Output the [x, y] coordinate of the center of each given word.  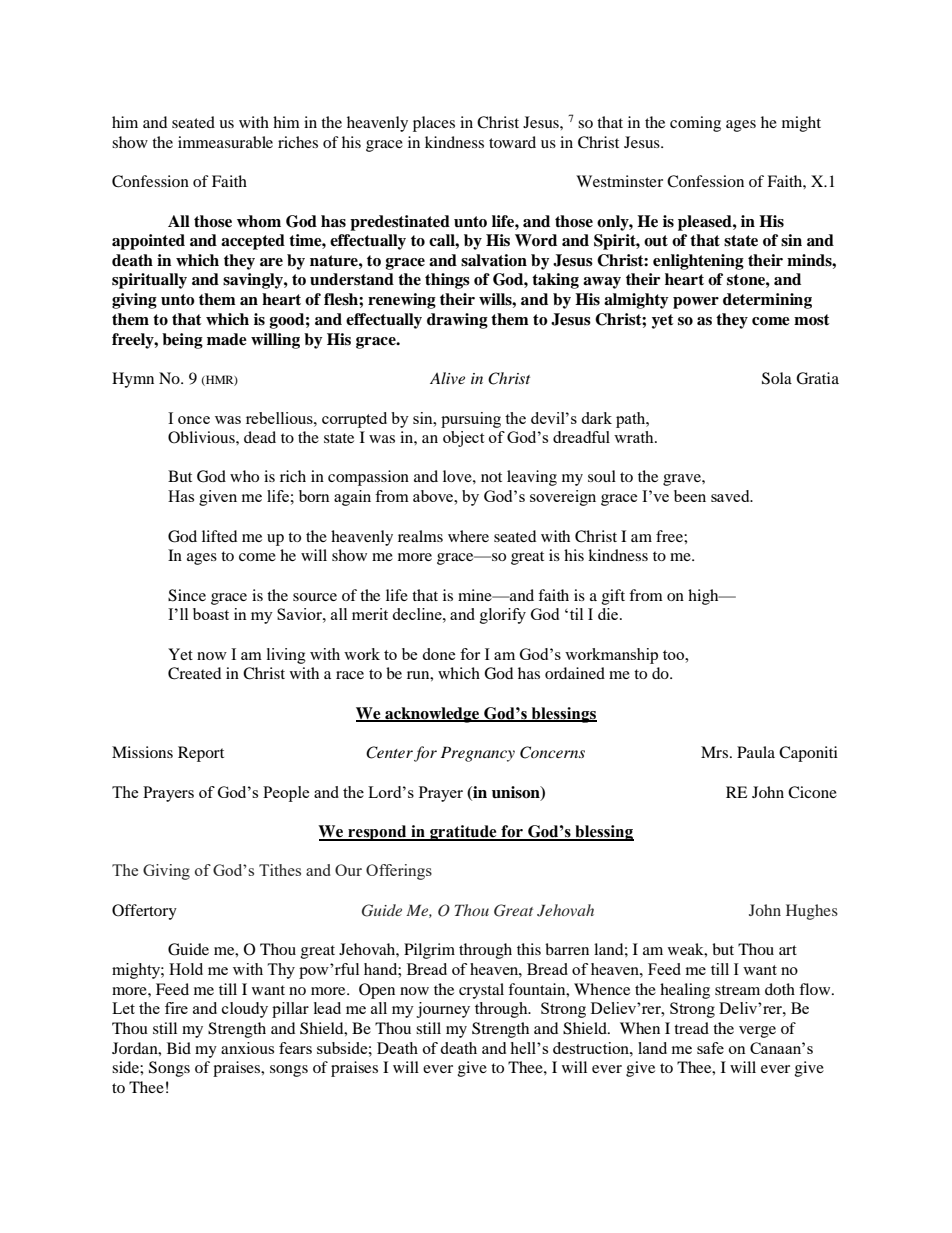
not [491, 477]
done [438, 654]
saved [731, 496]
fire [176, 1008]
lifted [219, 536]
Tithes [280, 870]
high [704, 597]
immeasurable [225, 142]
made [227, 339]
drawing [457, 321]
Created [194, 673]
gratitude [463, 833]
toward [512, 142]
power [696, 303]
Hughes [812, 912]
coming [695, 124]
